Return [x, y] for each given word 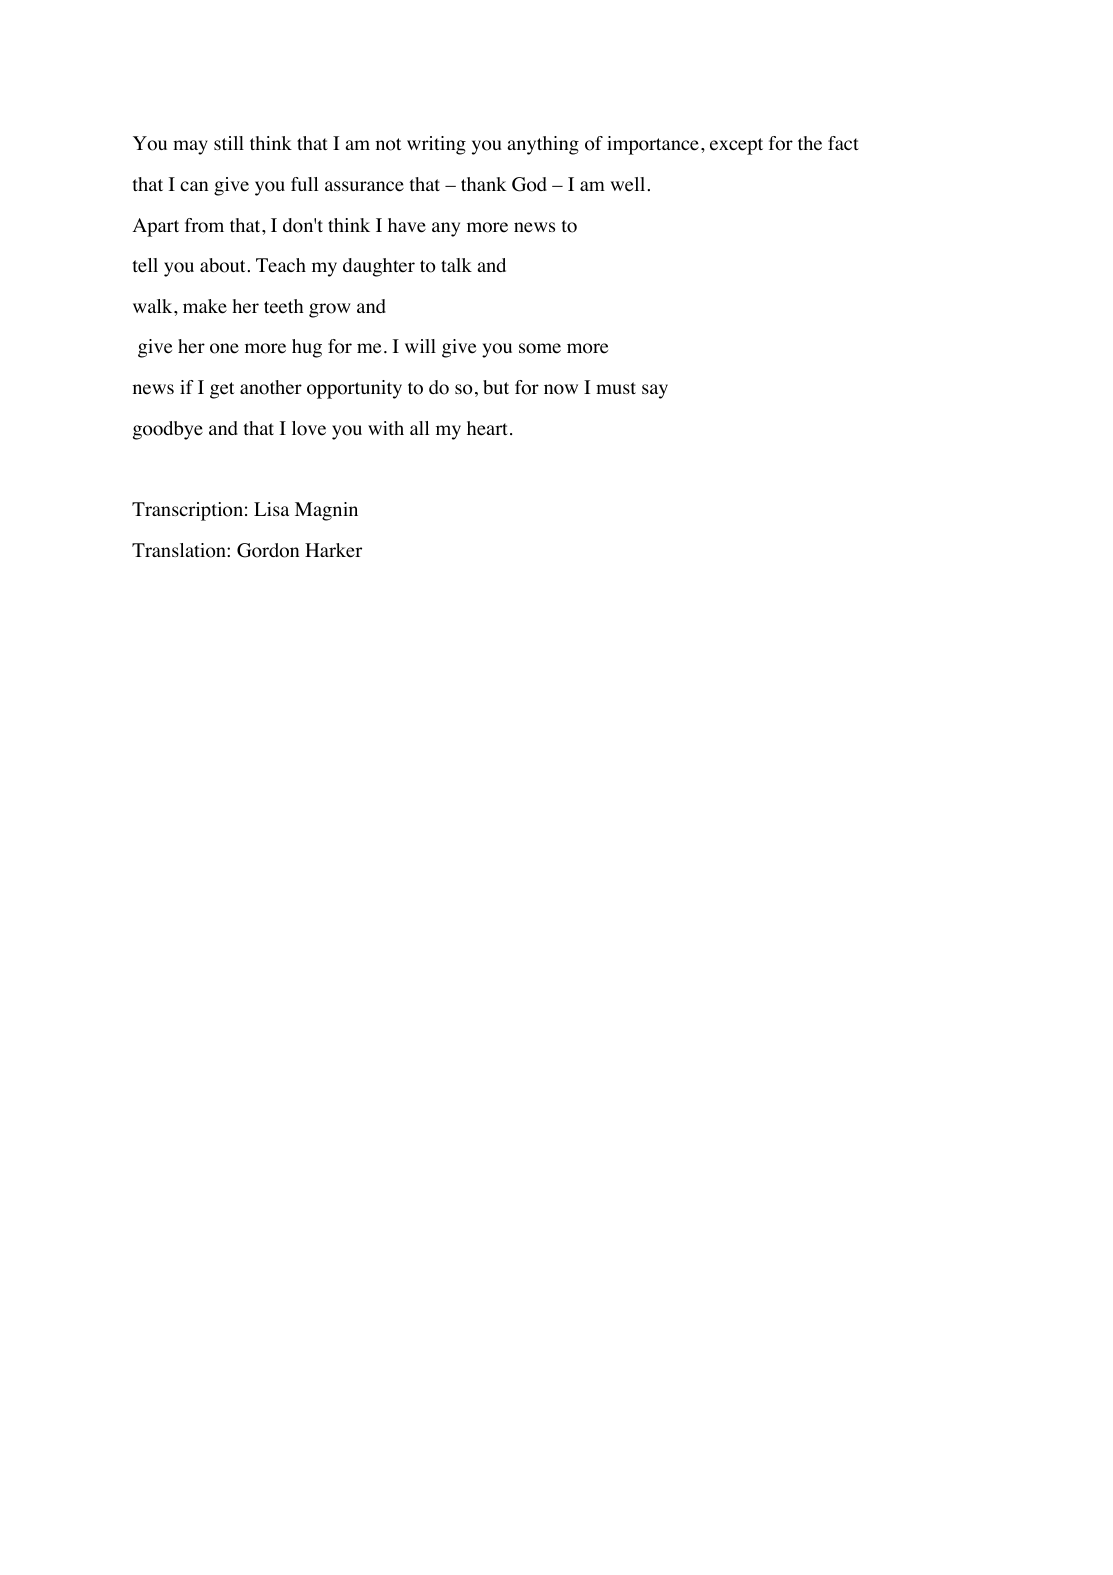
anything [543, 145]
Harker [333, 550]
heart [487, 428]
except [736, 146]
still [229, 143]
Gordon [268, 550]
